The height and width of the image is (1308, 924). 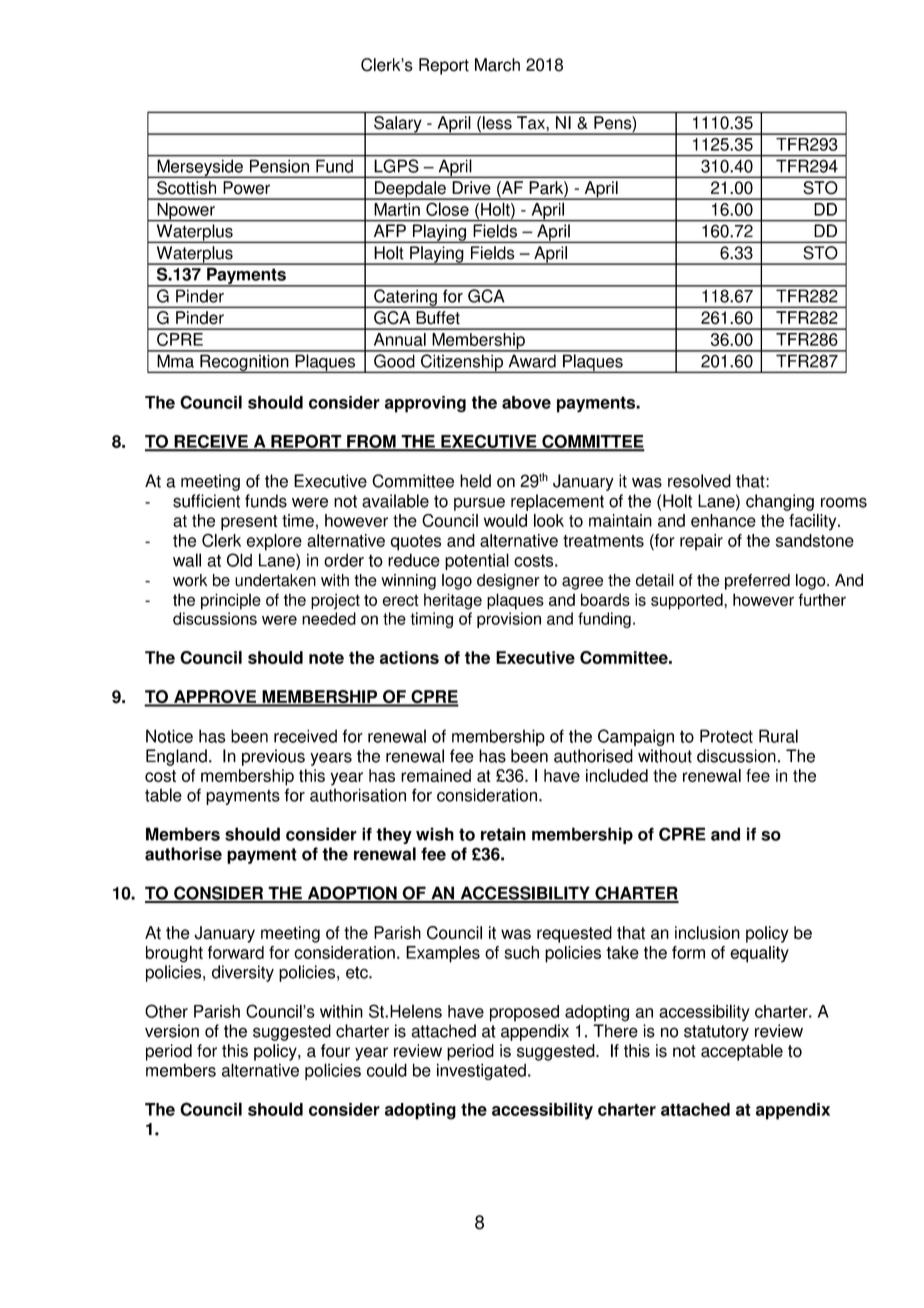 I want to click on designer, so click(x=508, y=582).
